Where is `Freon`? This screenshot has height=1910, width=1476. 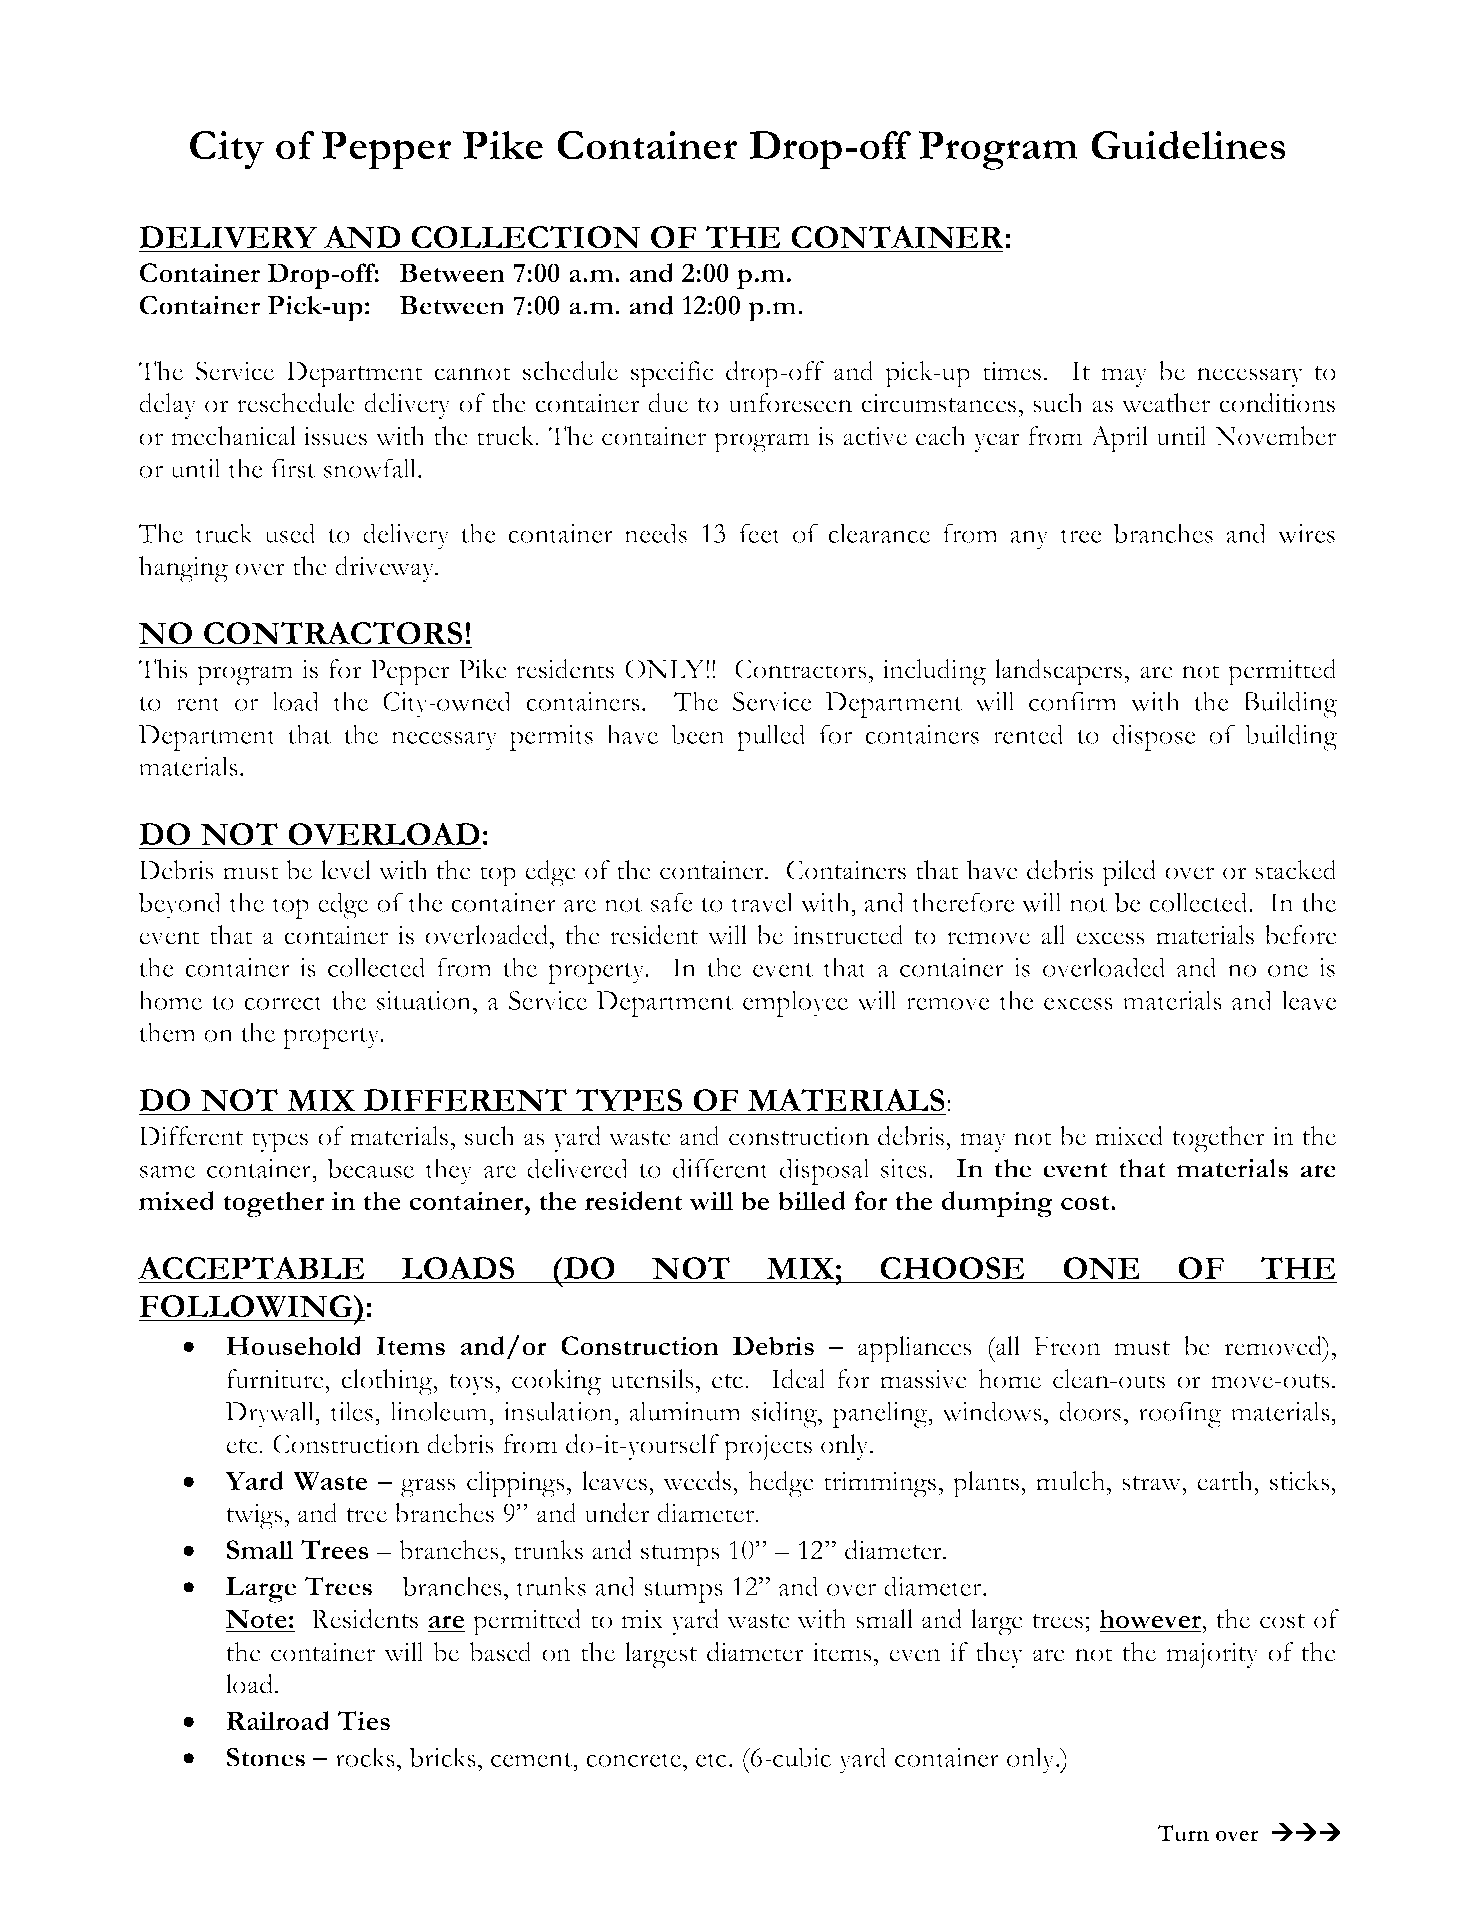
Freon is located at coordinates (1067, 1346).
